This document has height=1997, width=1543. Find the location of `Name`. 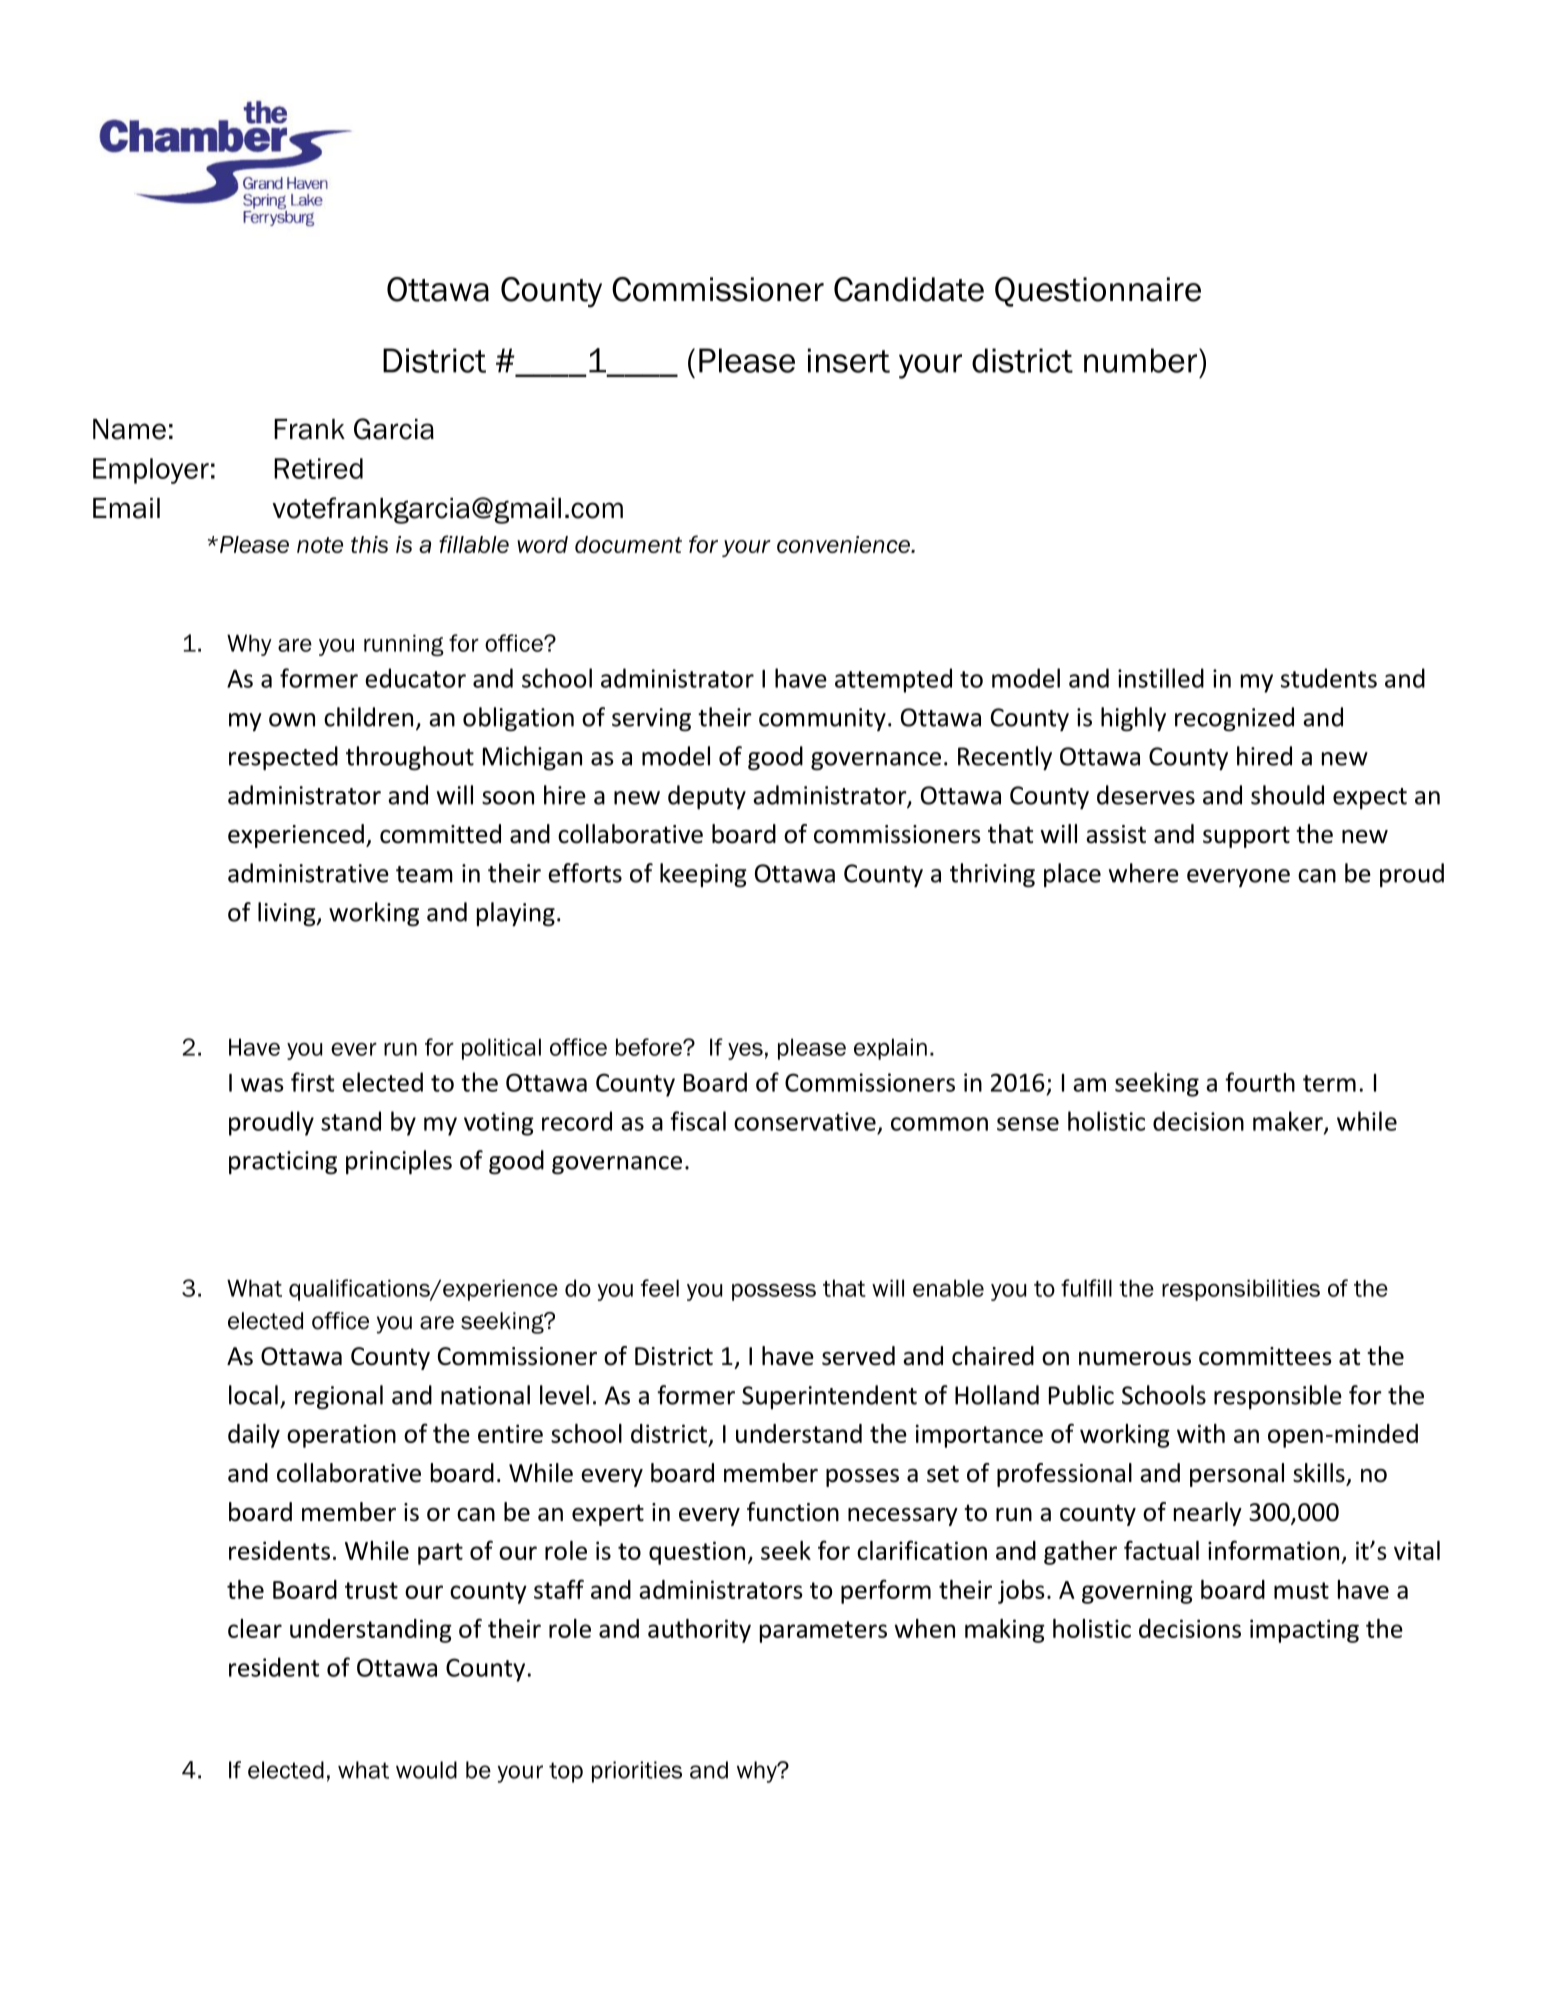

Name is located at coordinates (129, 429).
